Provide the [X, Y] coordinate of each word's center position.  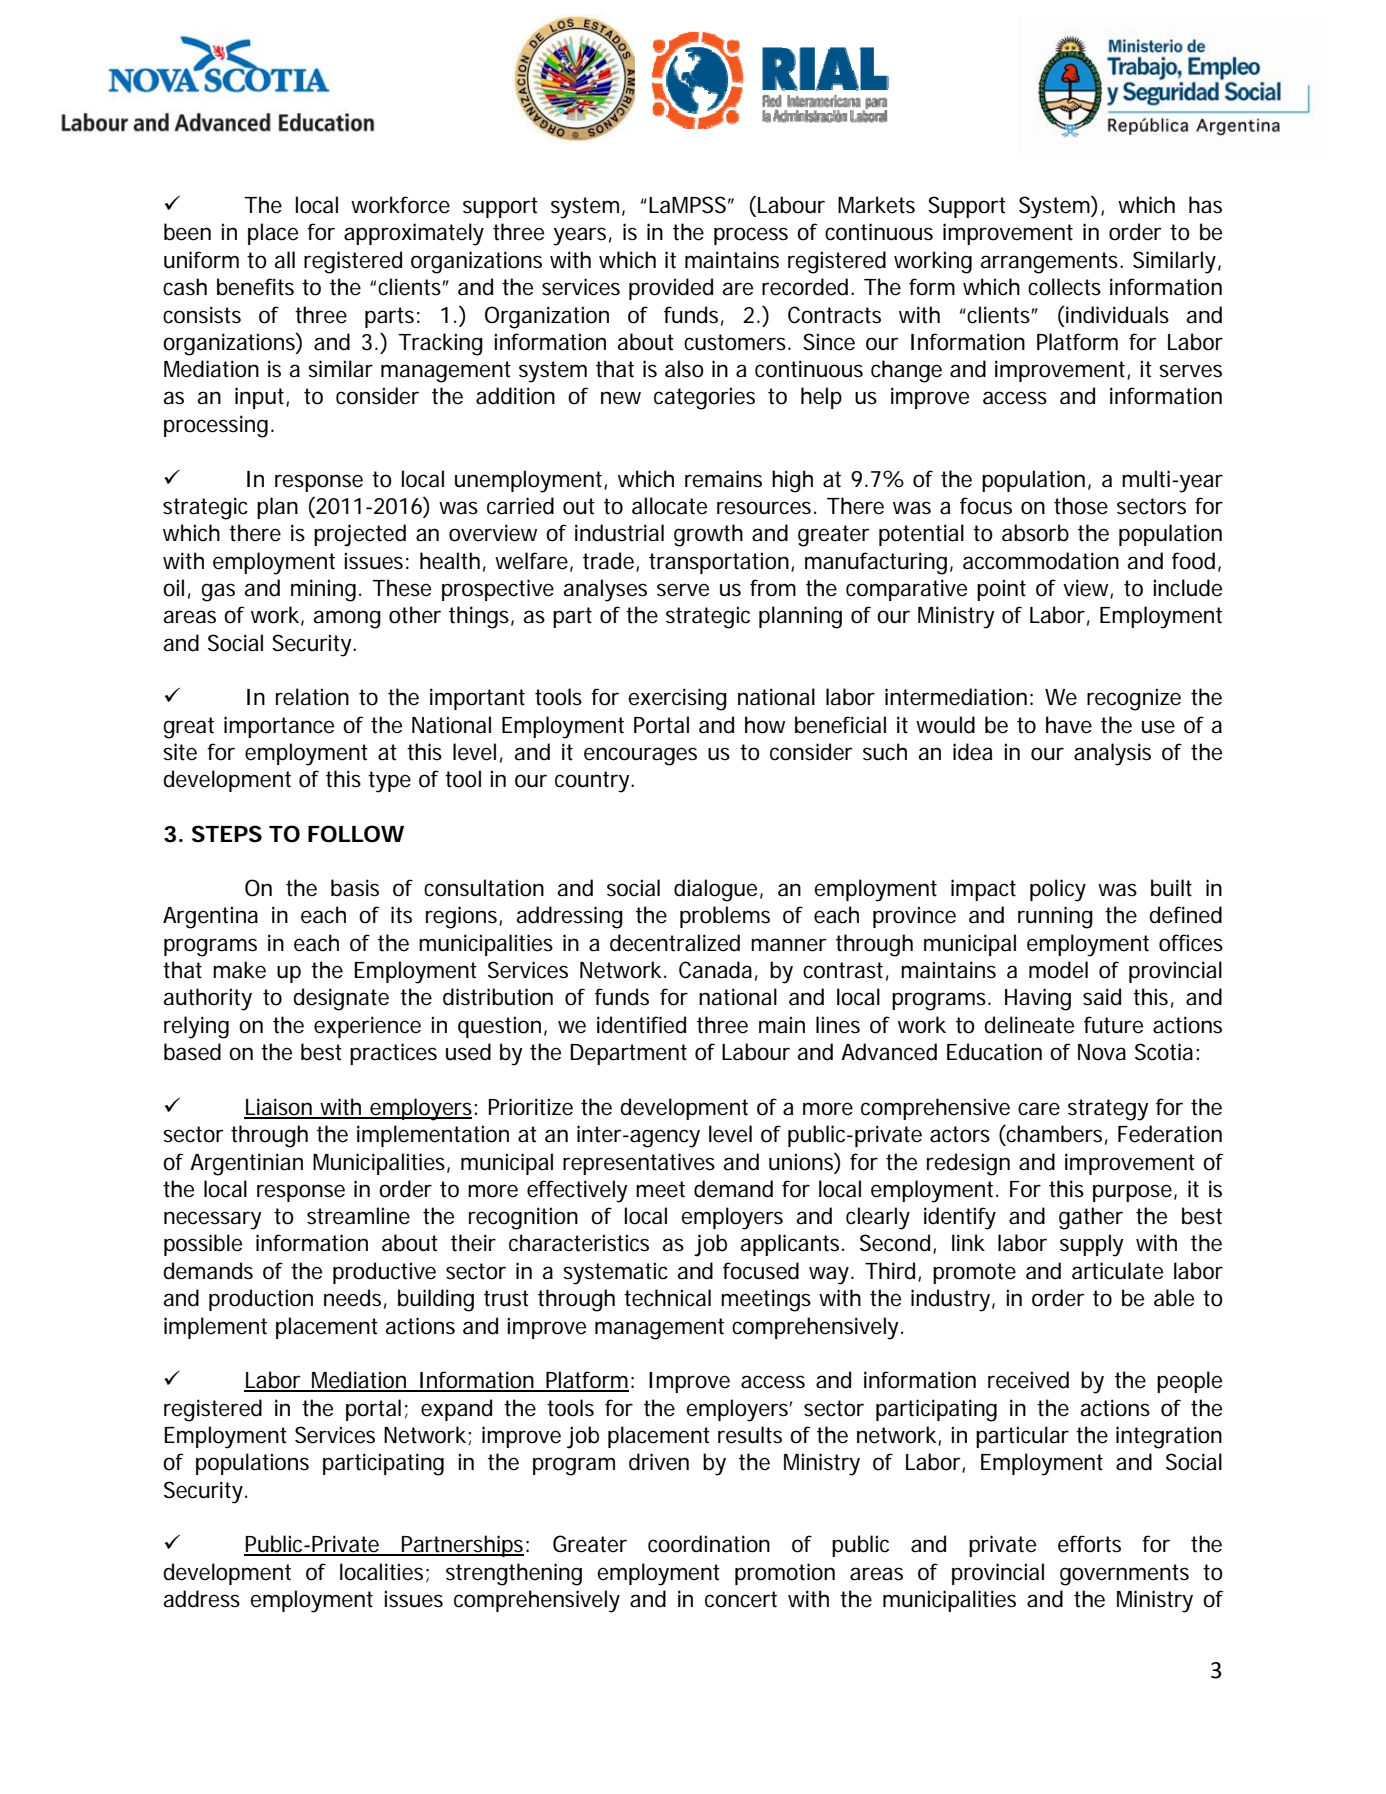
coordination [709, 1544]
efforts [1089, 1544]
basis [355, 888]
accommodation [1041, 561]
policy [1058, 890]
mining [323, 590]
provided [671, 289]
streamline [358, 1216]
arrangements [1051, 263]
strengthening [514, 1574]
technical [667, 1298]
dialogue [715, 890]
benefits [255, 287]
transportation [719, 563]
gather [1091, 1218]
